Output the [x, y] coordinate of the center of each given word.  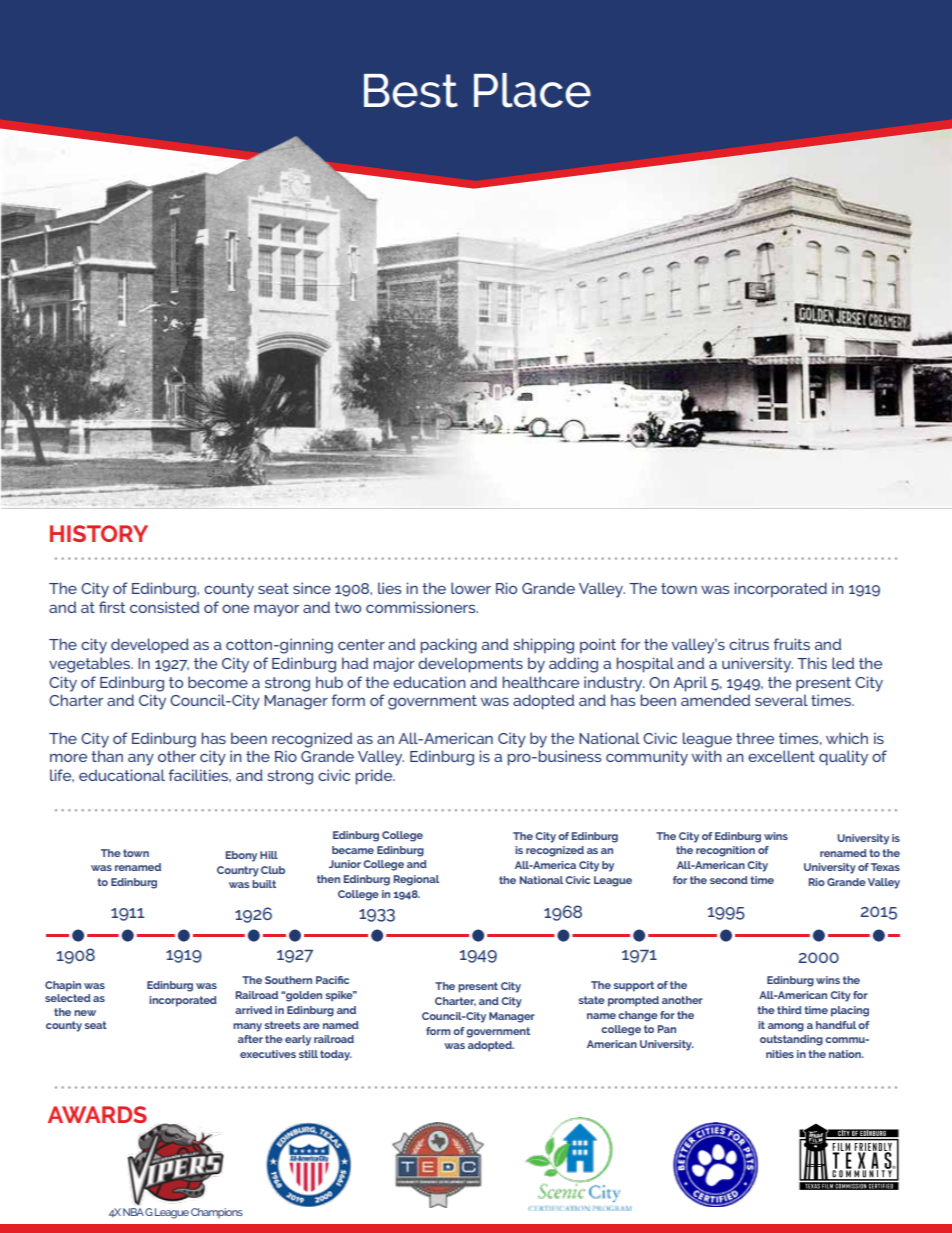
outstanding [791, 1040]
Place [532, 90]
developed [150, 646]
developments [470, 665]
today [336, 1055]
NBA [133, 1212]
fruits [792, 644]
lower [471, 588]
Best [411, 91]
